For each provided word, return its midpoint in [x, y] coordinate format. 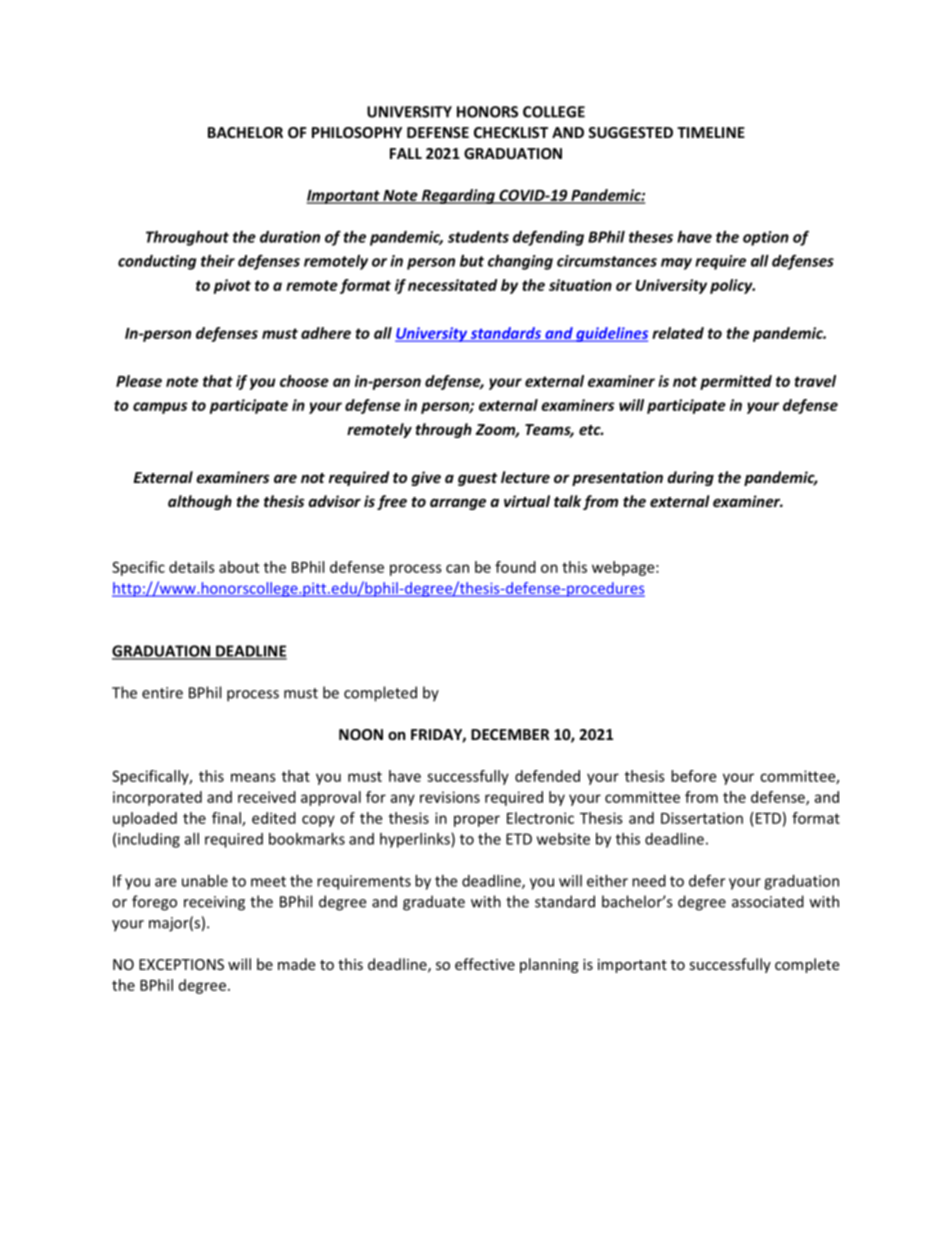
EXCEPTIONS [181, 964]
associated [768, 901]
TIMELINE [711, 132]
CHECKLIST [511, 132]
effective [485, 964]
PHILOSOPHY [357, 132]
